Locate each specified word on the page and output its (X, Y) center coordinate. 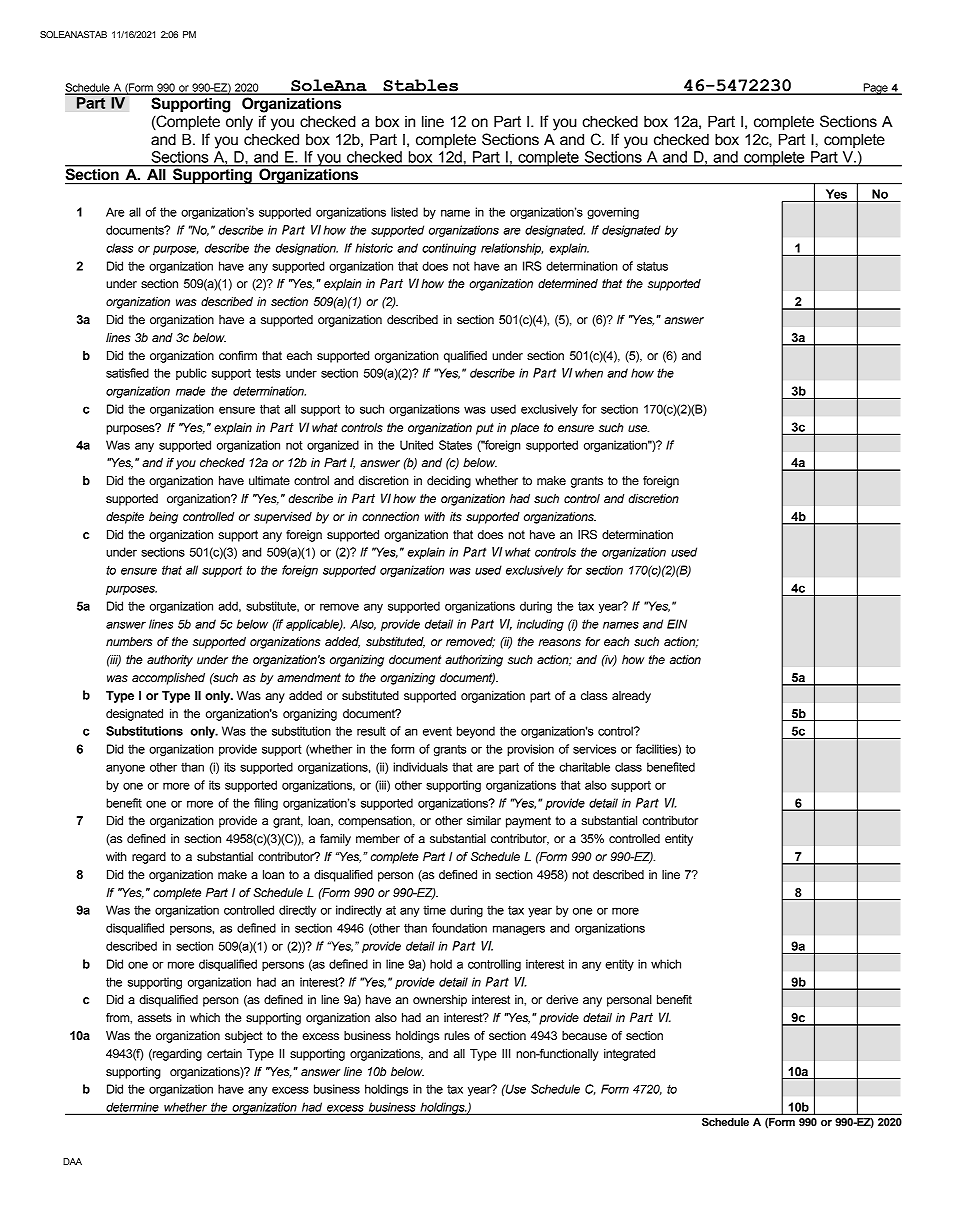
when (589, 373)
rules (457, 1036)
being (163, 518)
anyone (125, 769)
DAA (72, 1161)
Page (875, 89)
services (594, 749)
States (455, 445)
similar (484, 820)
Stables (420, 86)
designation (307, 249)
